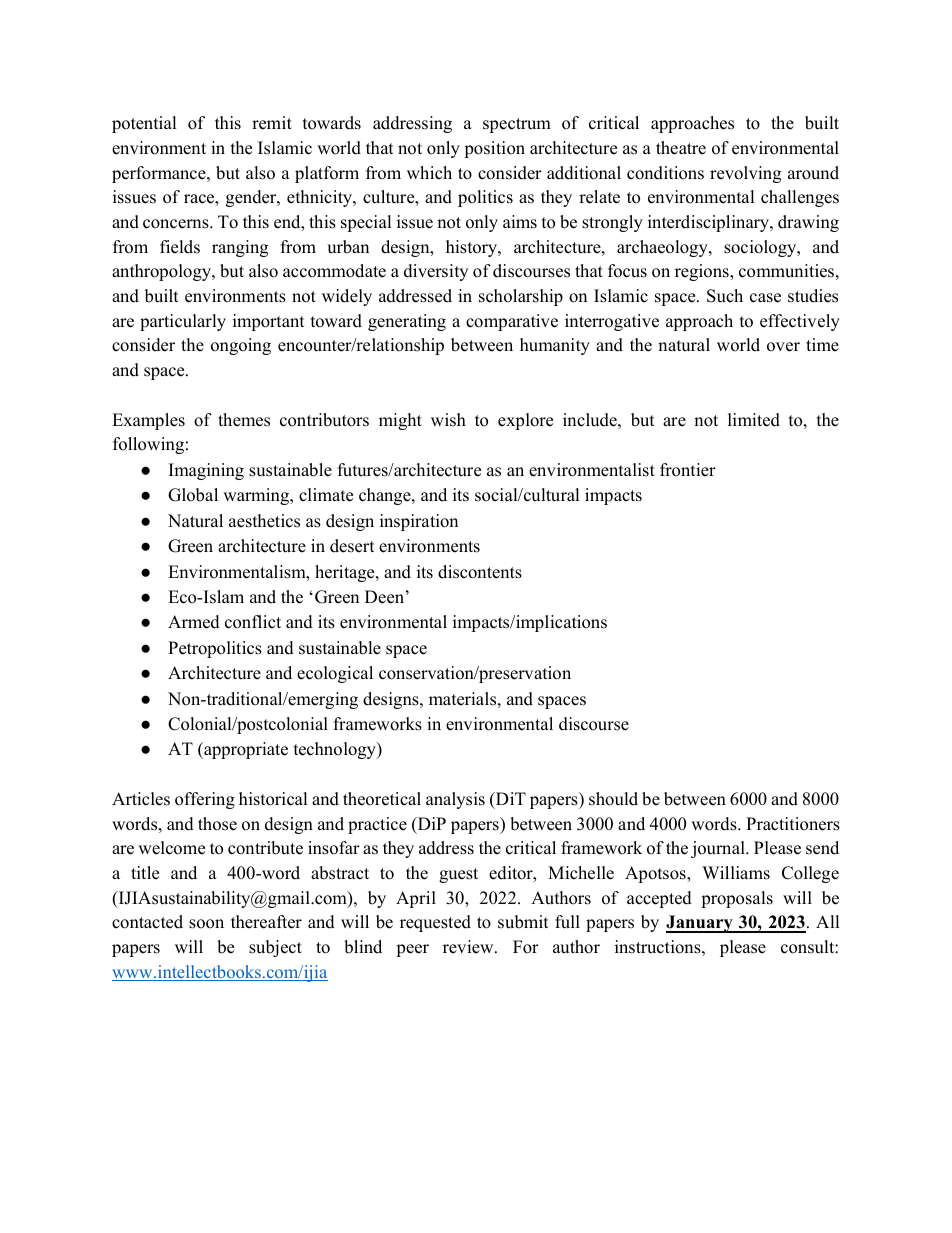  Describe the element at coordinates (206, 924) in the image. I see `soon` at that location.
